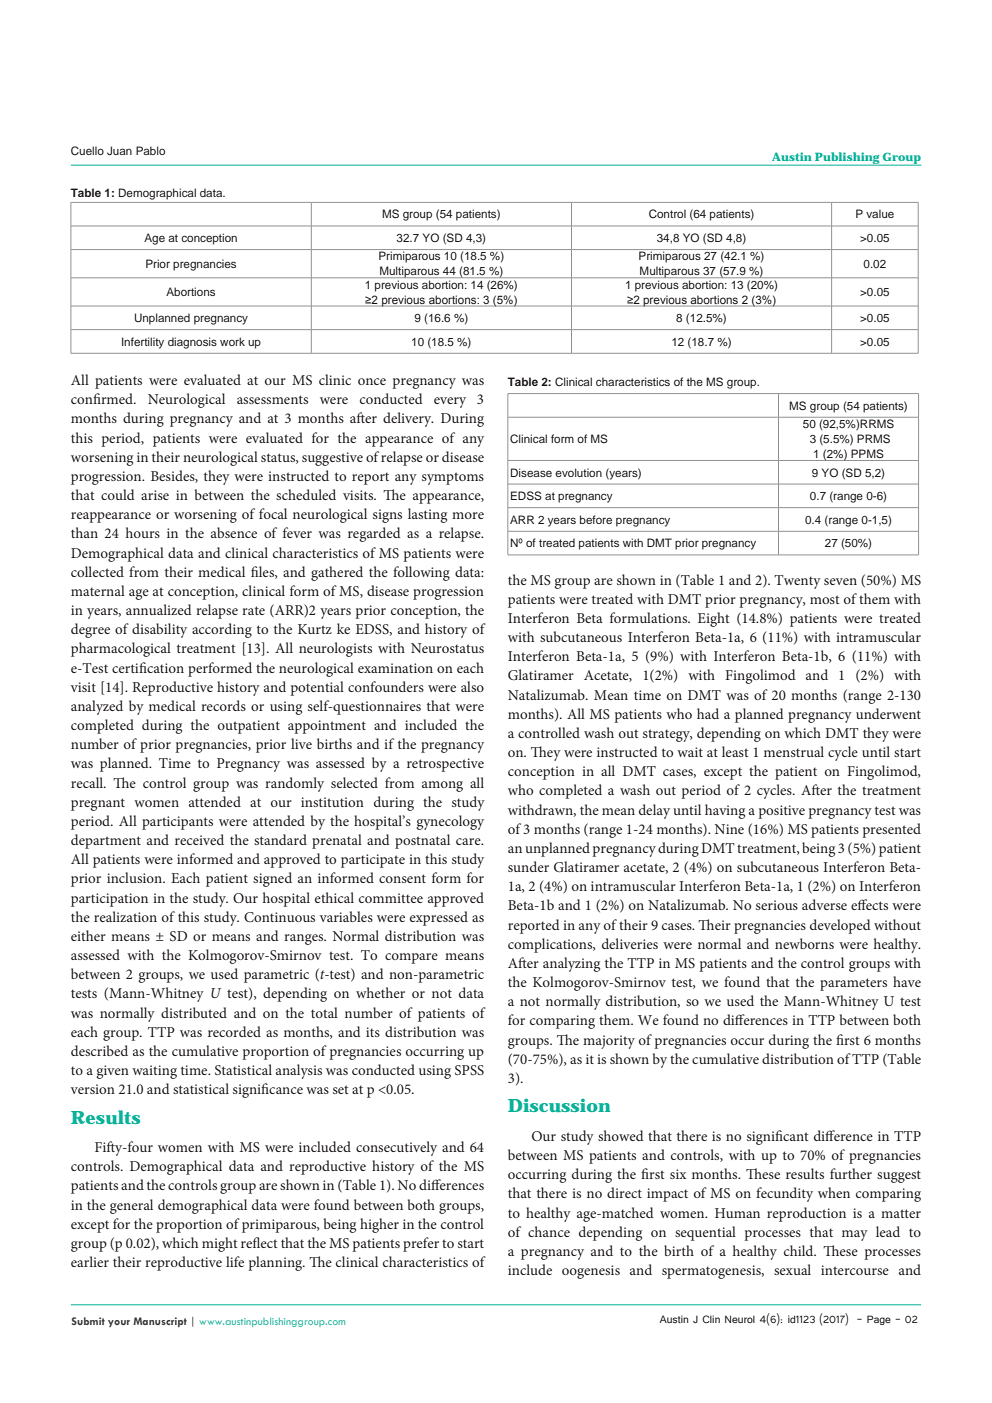  I want to click on Manuscript, so click(160, 1322).
